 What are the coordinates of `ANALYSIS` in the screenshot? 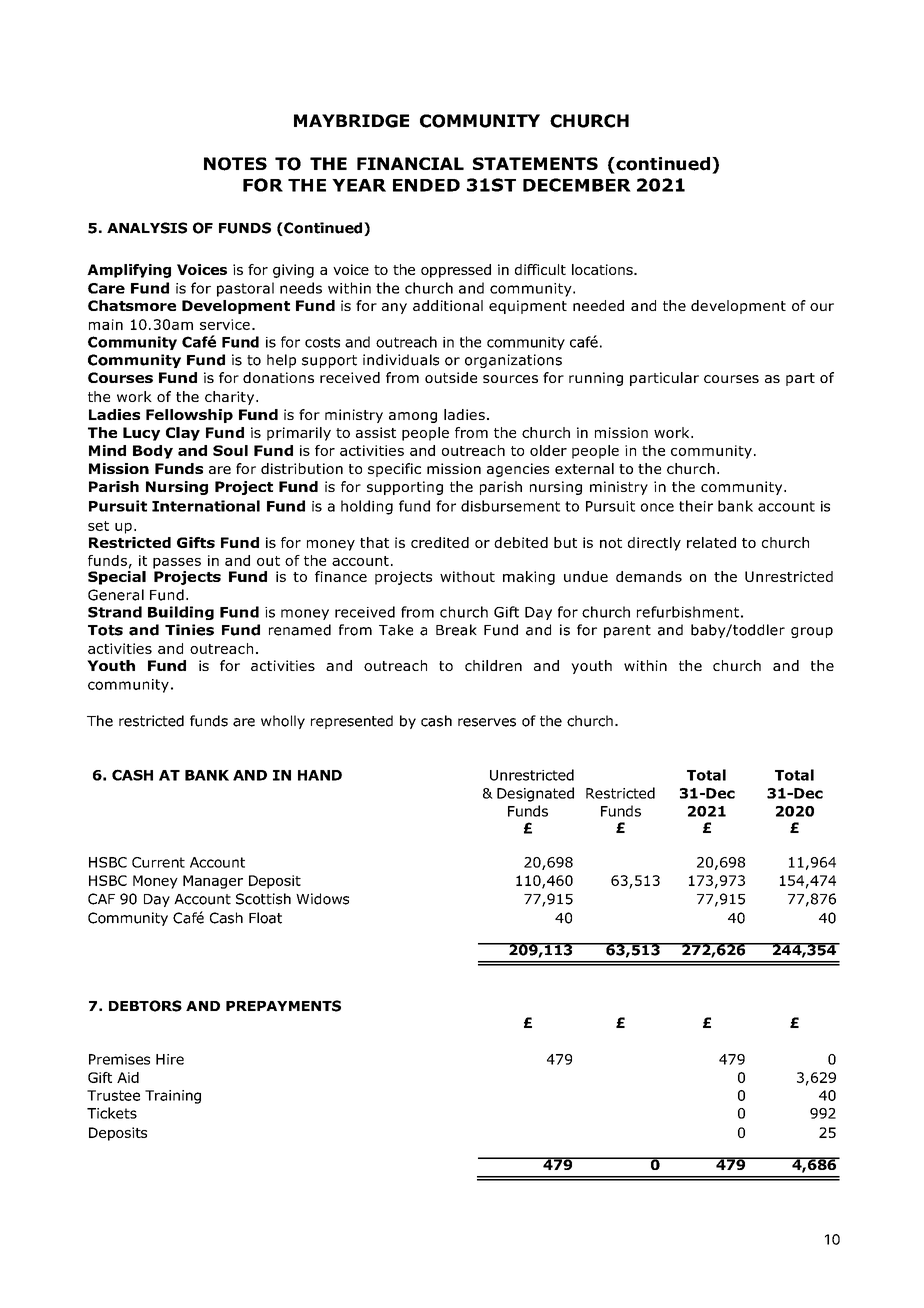 It's located at (147, 228).
